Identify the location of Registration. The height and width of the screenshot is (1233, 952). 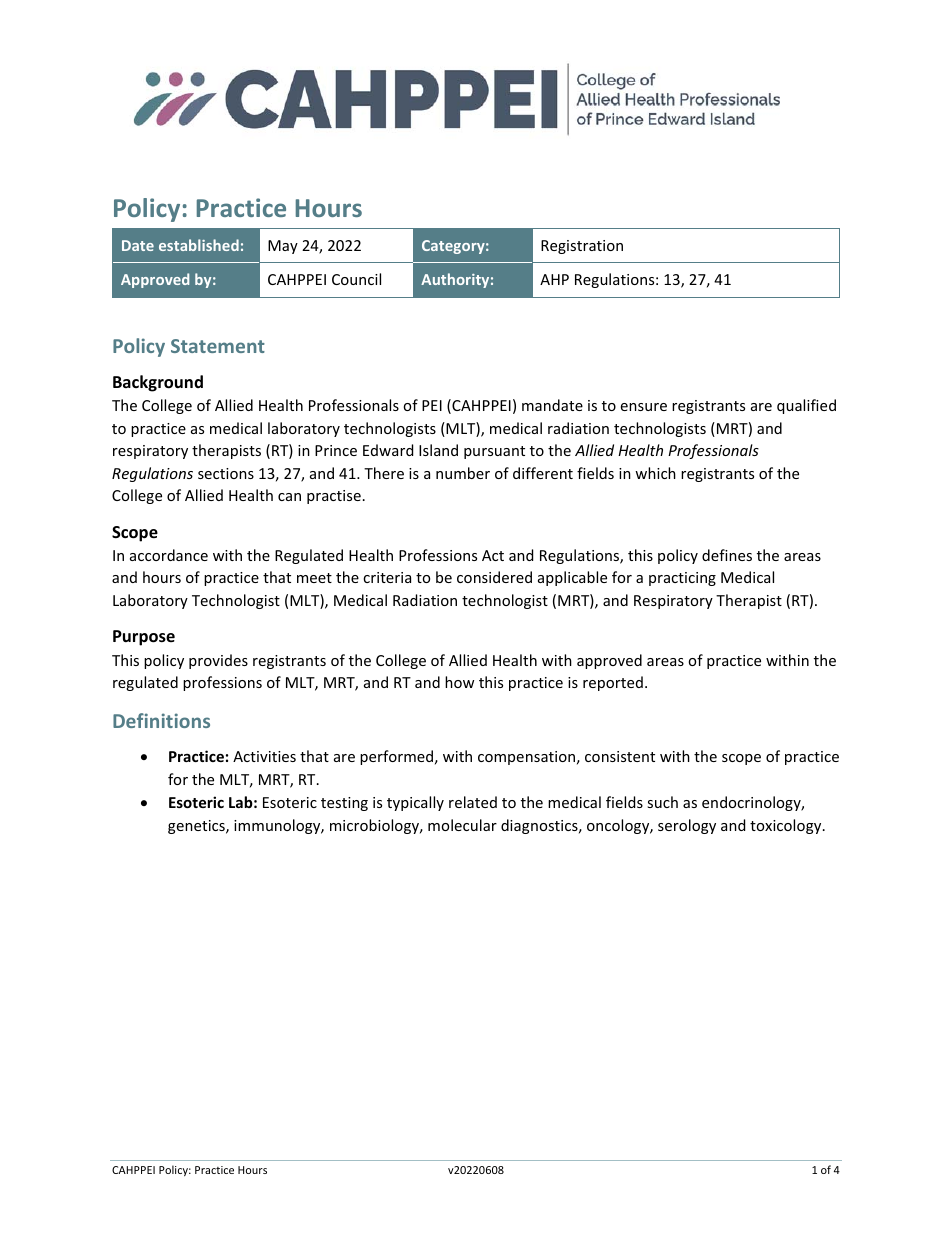
(582, 247).
